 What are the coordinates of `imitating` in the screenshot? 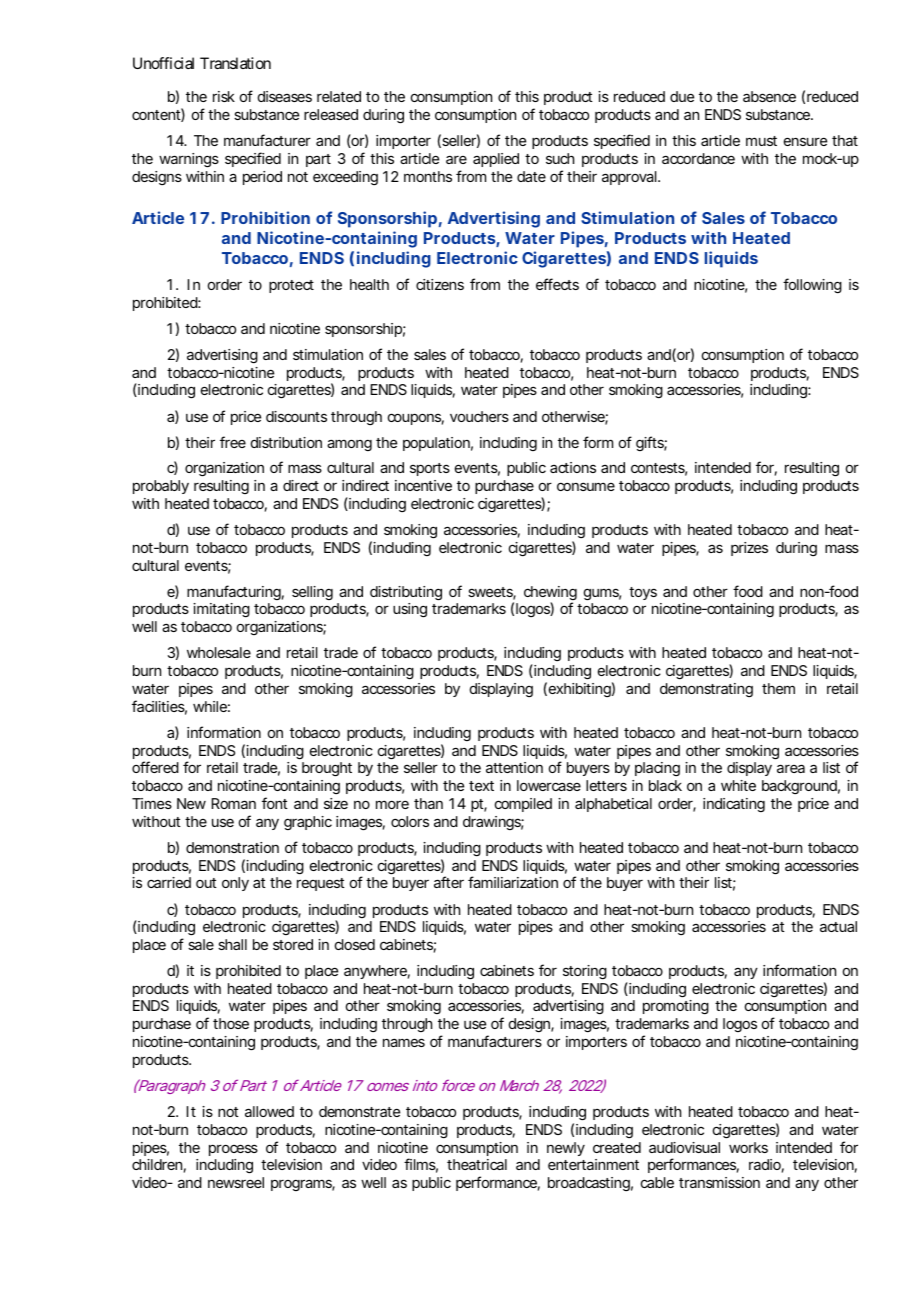 It's located at (221, 610).
